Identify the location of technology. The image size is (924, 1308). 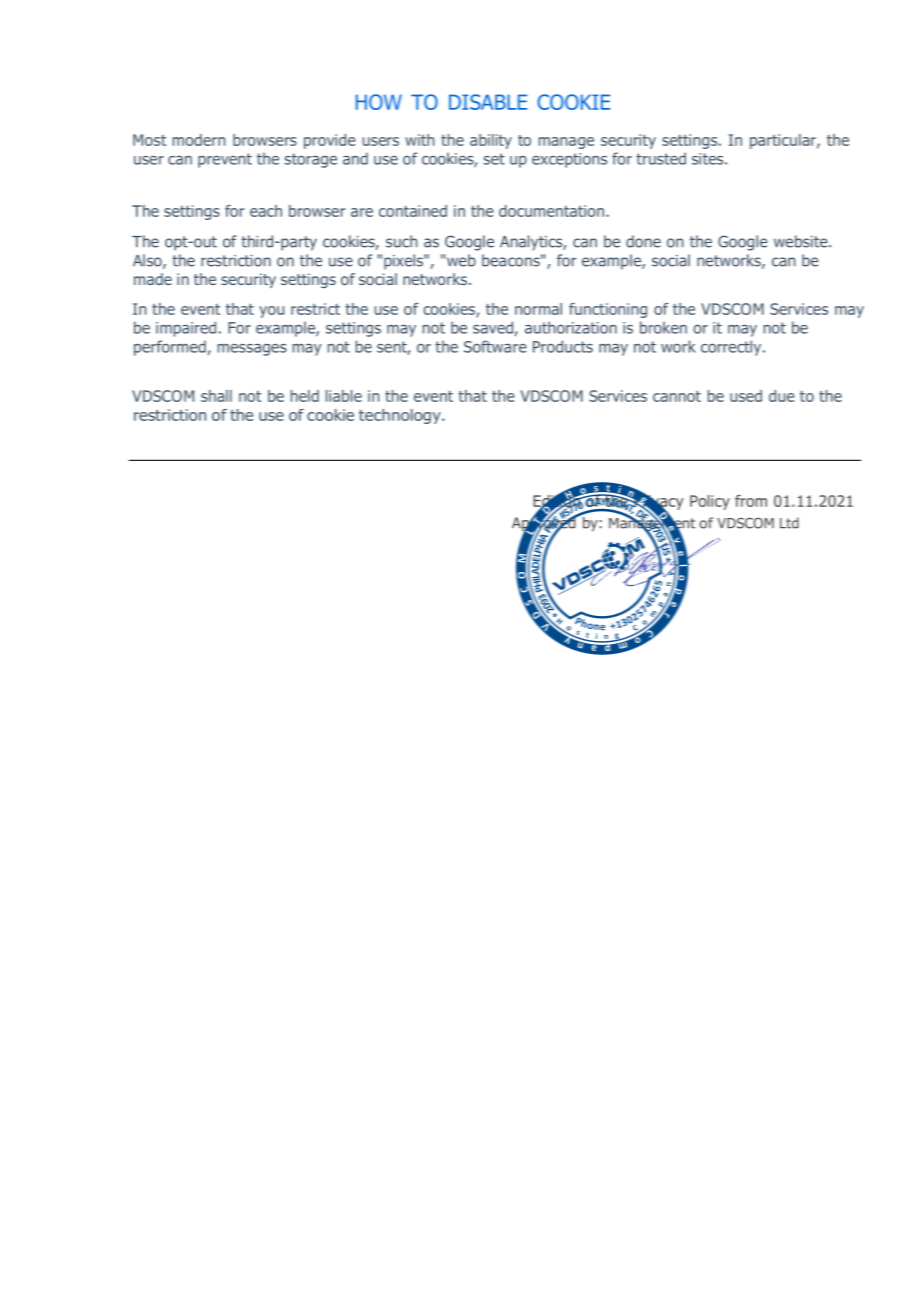
(401, 416).
